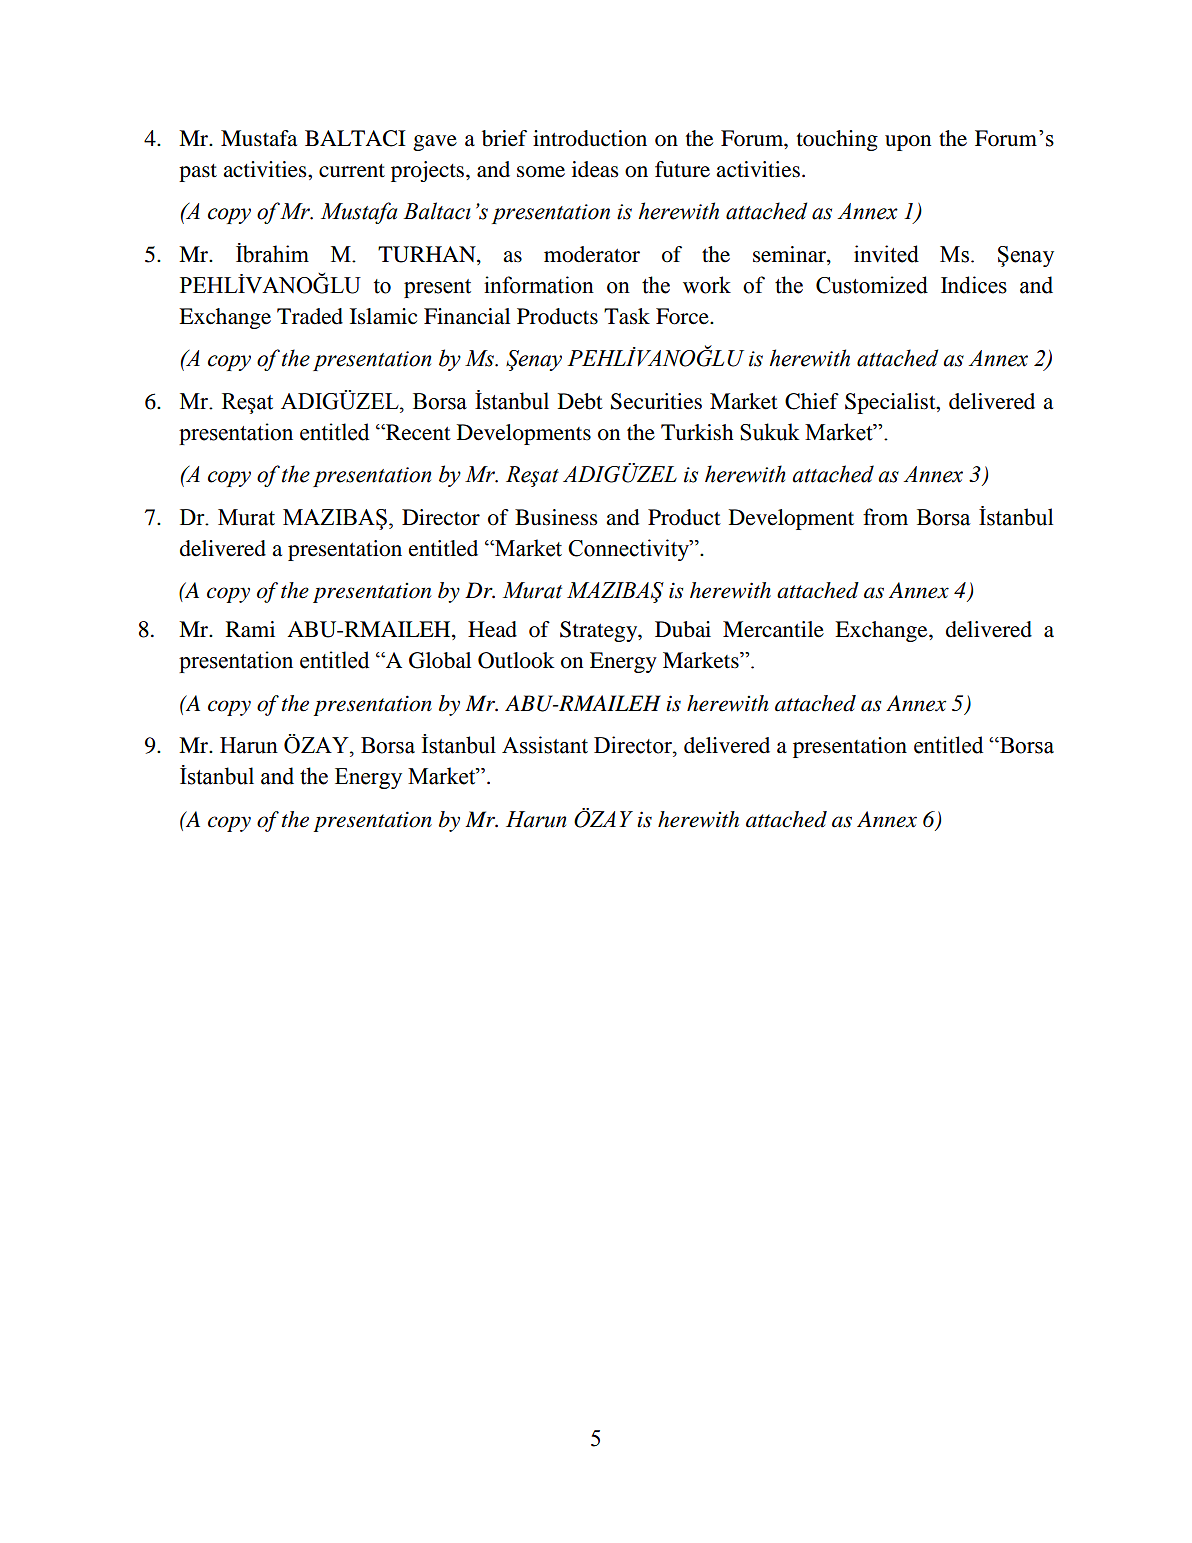 This screenshot has height=1543, width=1192. Describe the element at coordinates (352, 171) in the screenshot. I see `current` at that location.
